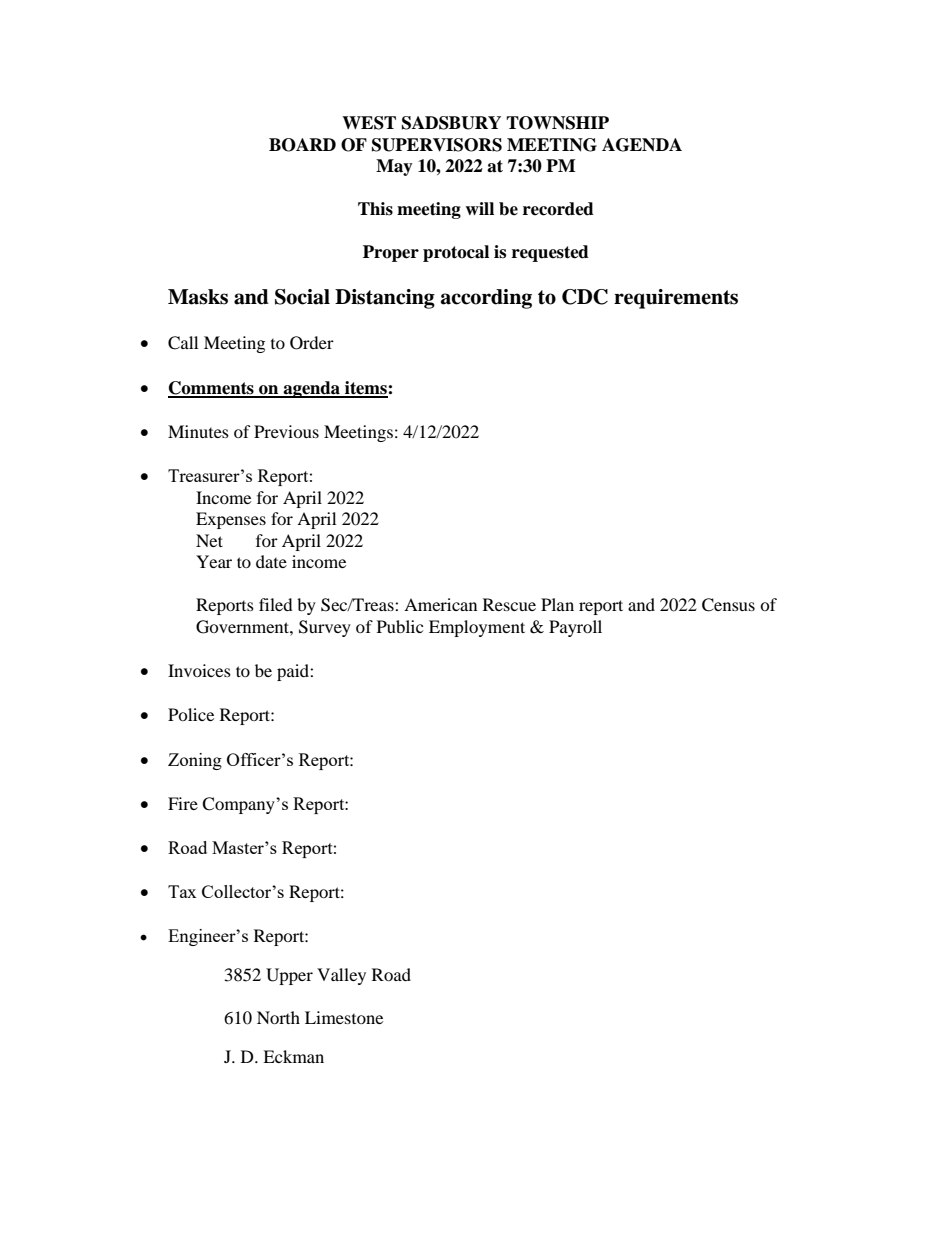 Image resolution: width=952 pixels, height=1233 pixels. I want to click on Order, so click(312, 343).
